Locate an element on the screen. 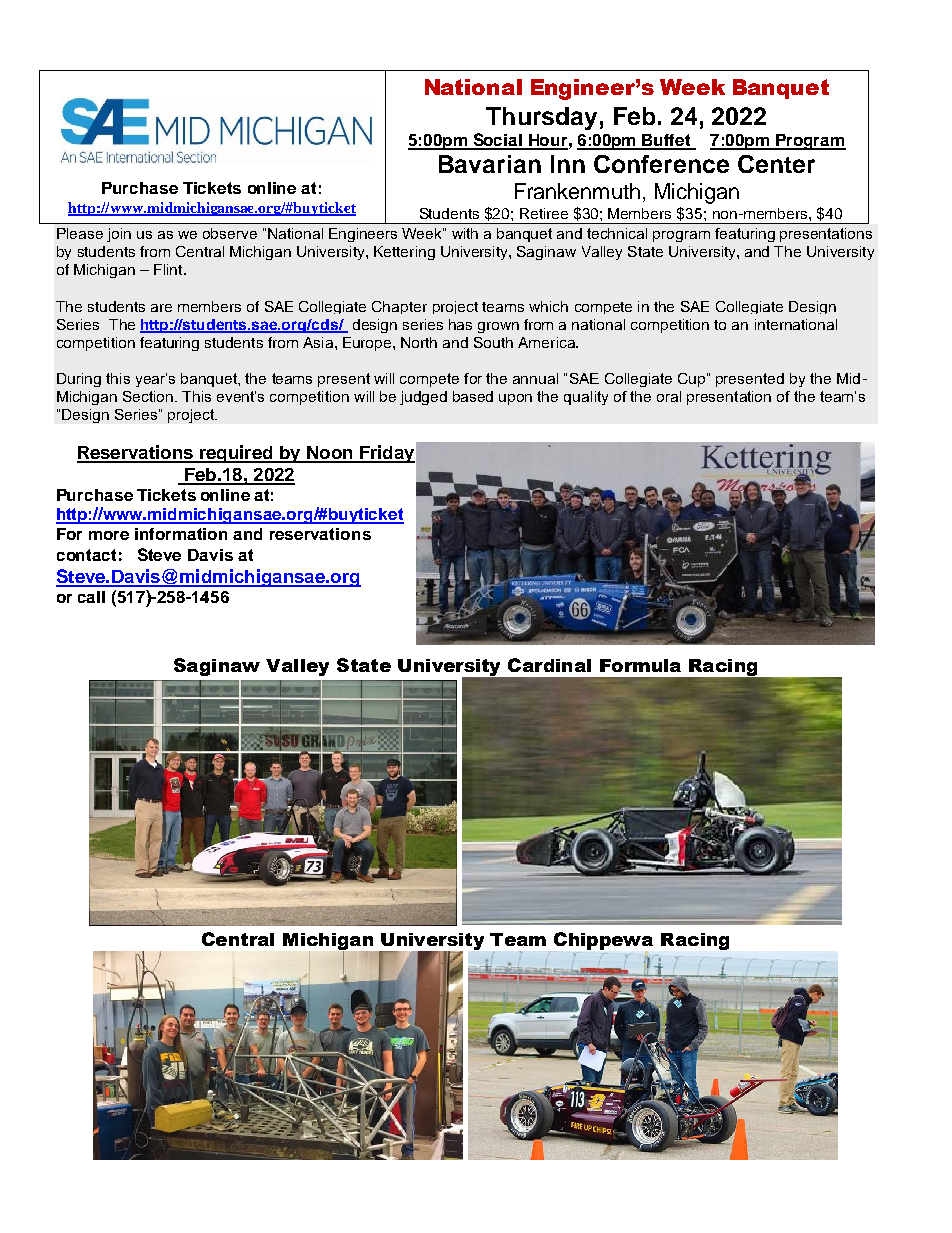 The width and height of the screenshot is (952, 1233). Chippewa is located at coordinates (603, 942).
